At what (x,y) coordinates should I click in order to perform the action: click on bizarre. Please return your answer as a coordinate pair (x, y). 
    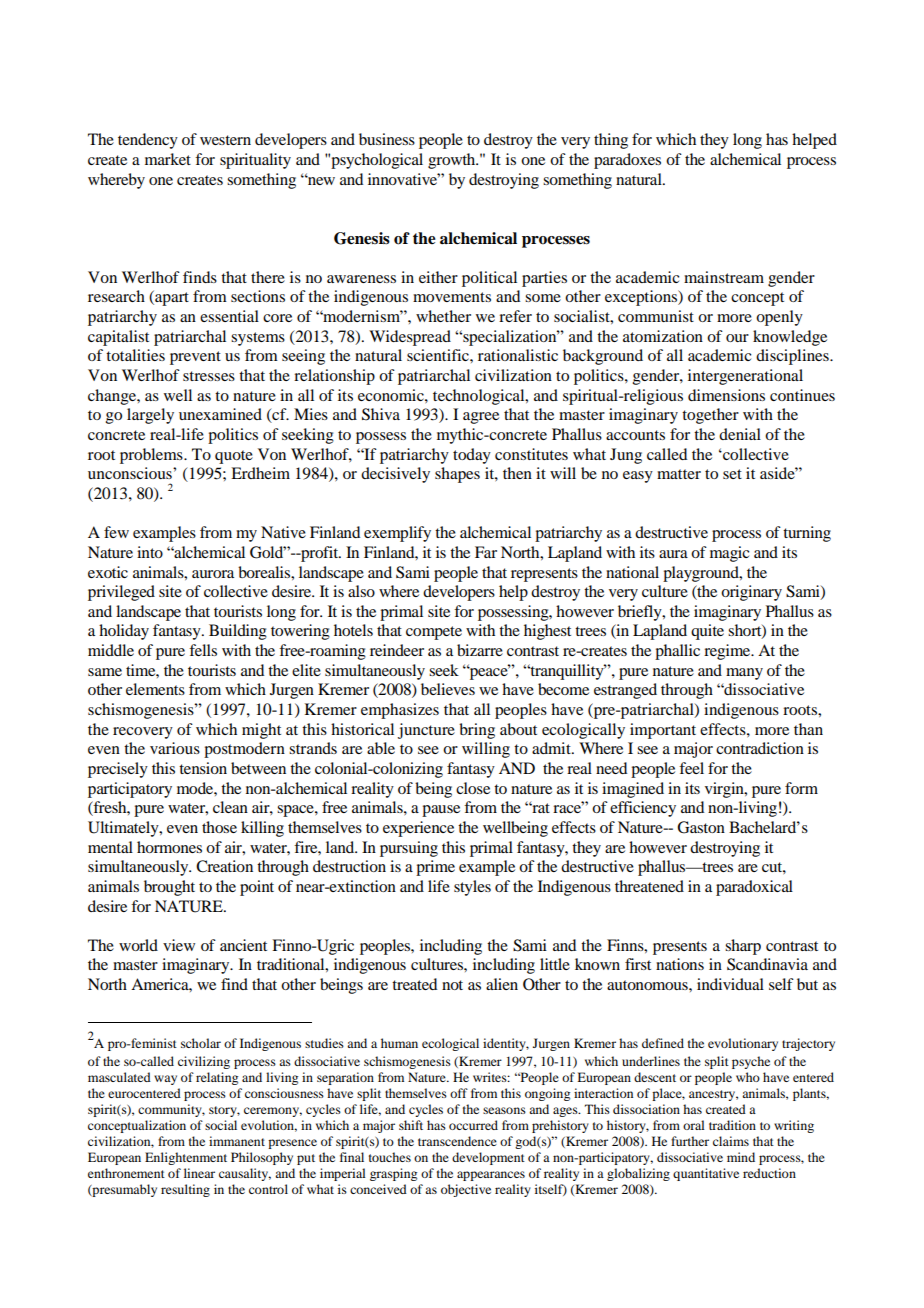
    Looking at the image, I should click on (480, 650).
